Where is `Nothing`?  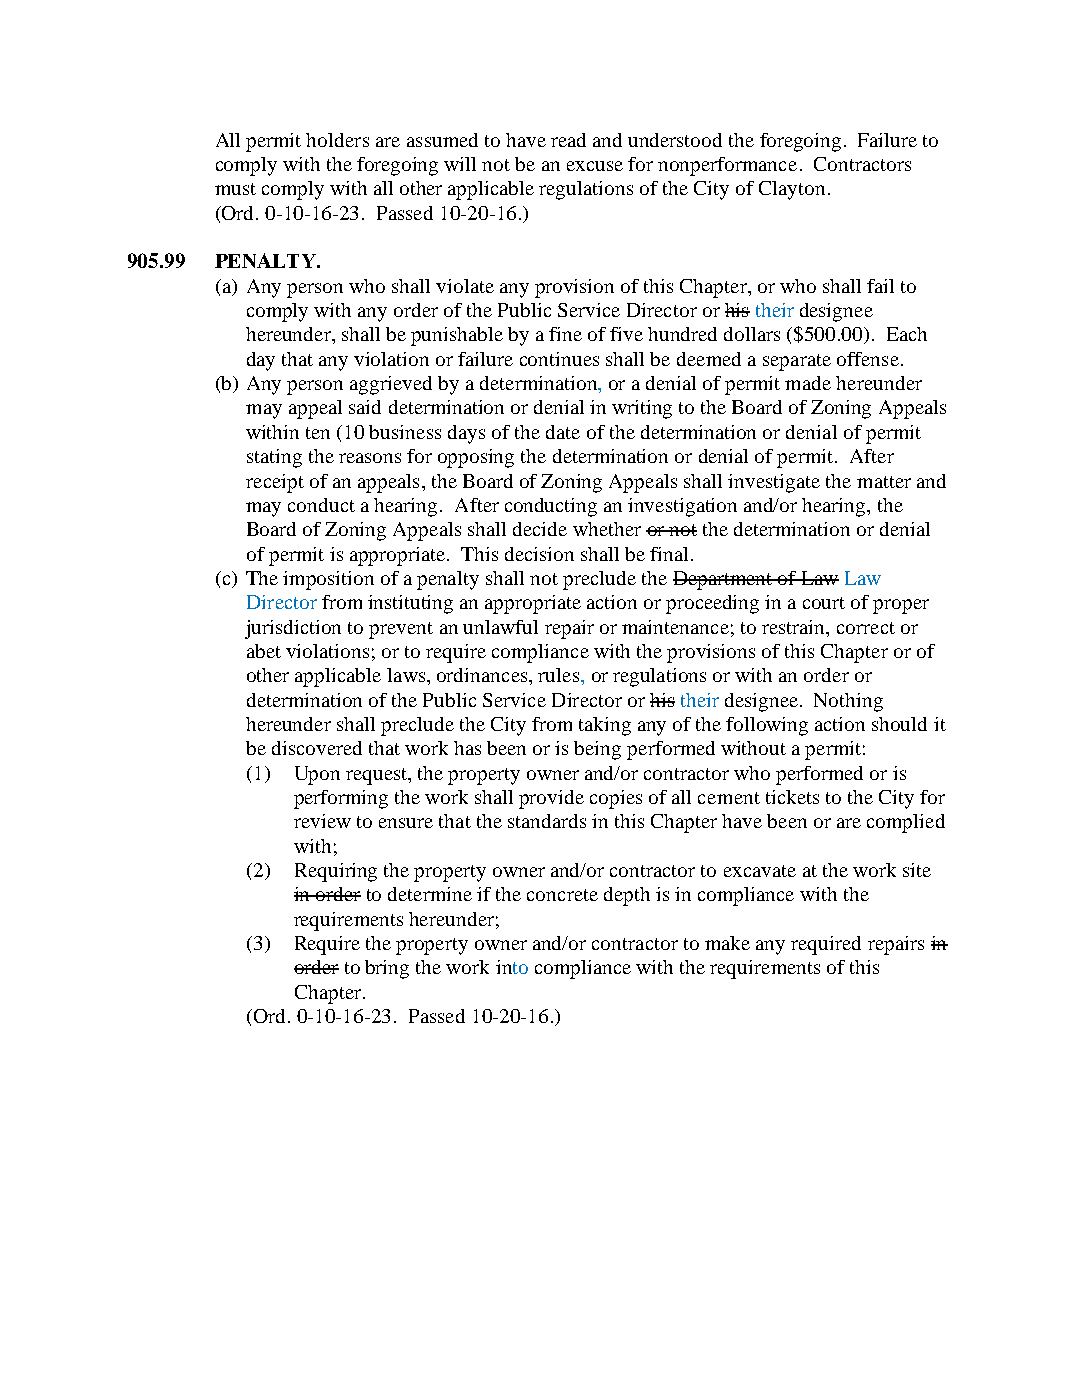 Nothing is located at coordinates (848, 702).
